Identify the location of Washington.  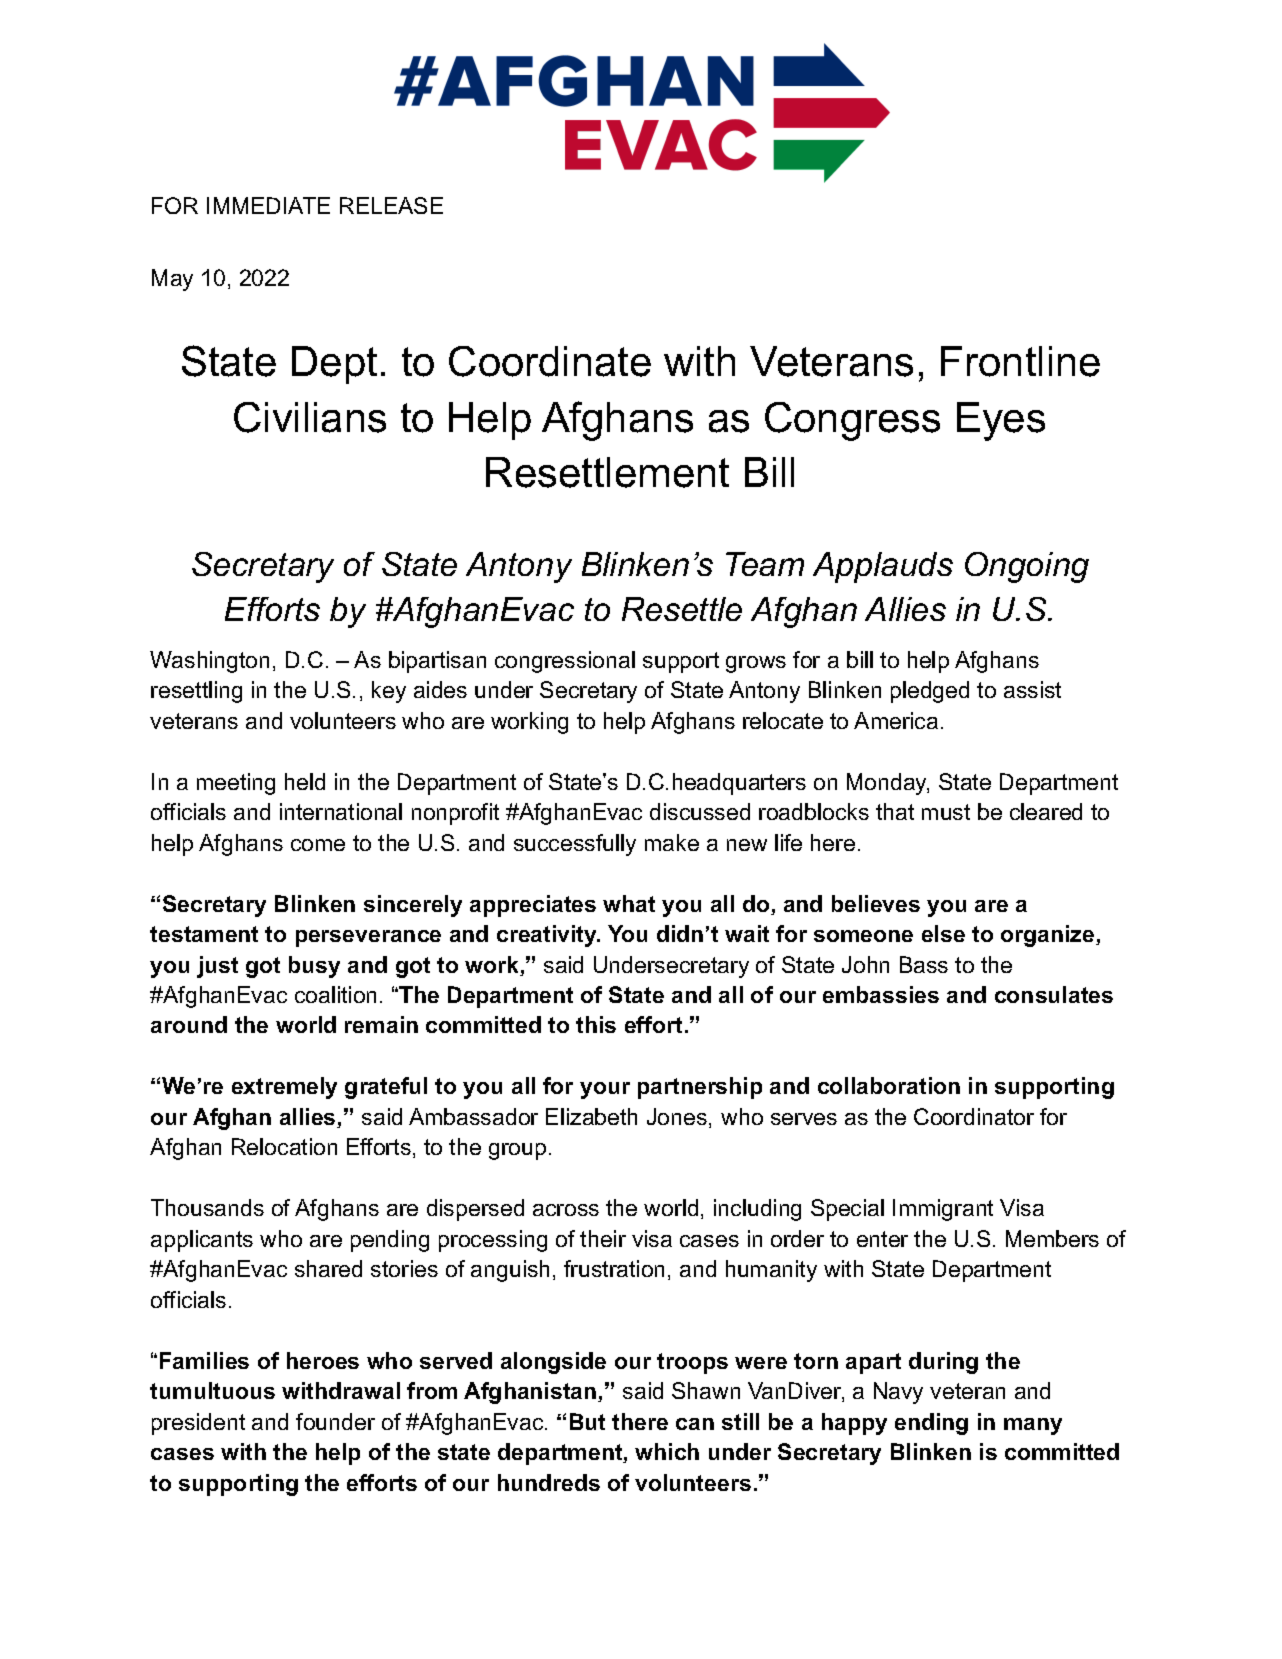
(209, 662).
